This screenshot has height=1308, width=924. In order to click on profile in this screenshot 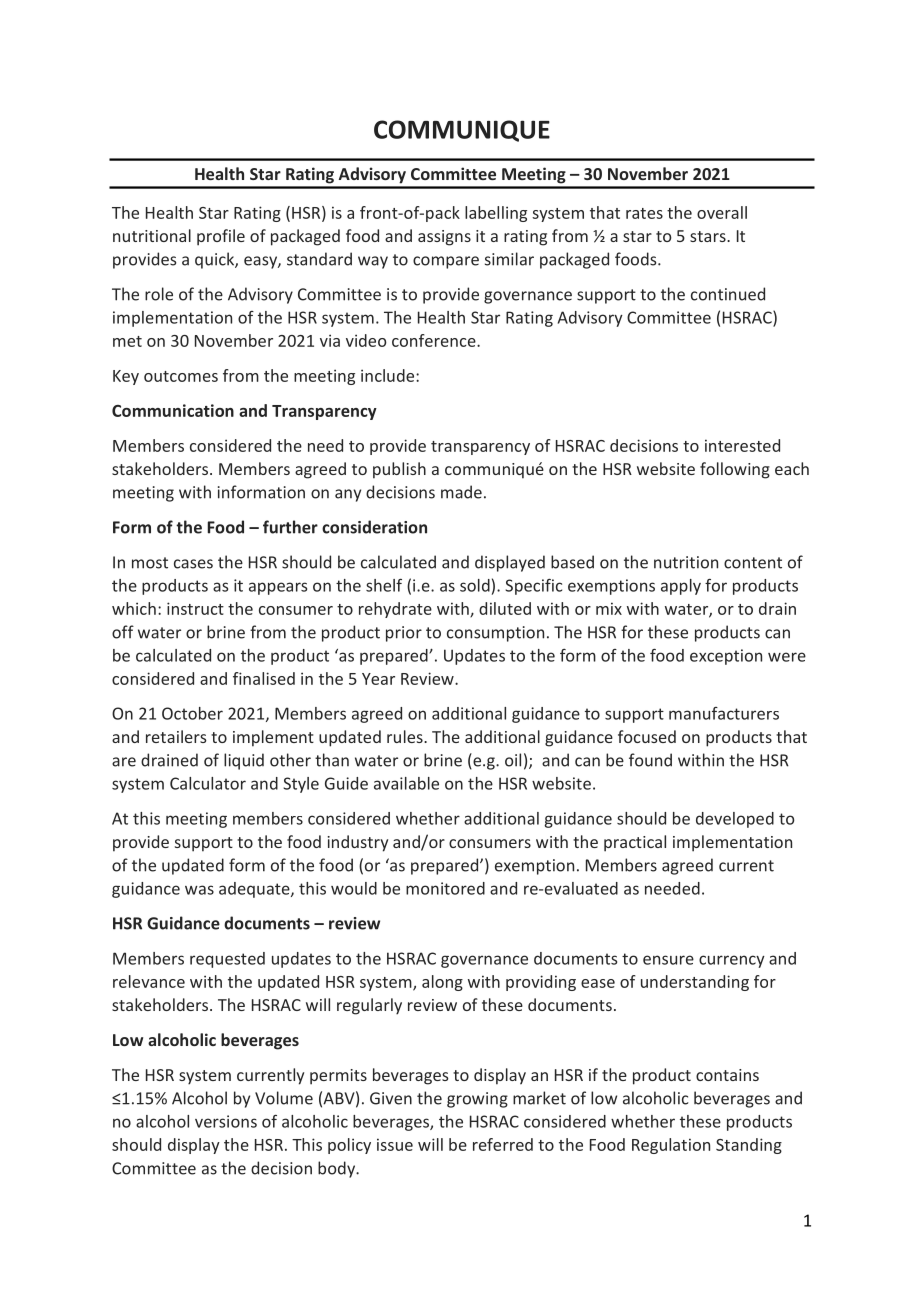, I will do `click(221, 237)`.
